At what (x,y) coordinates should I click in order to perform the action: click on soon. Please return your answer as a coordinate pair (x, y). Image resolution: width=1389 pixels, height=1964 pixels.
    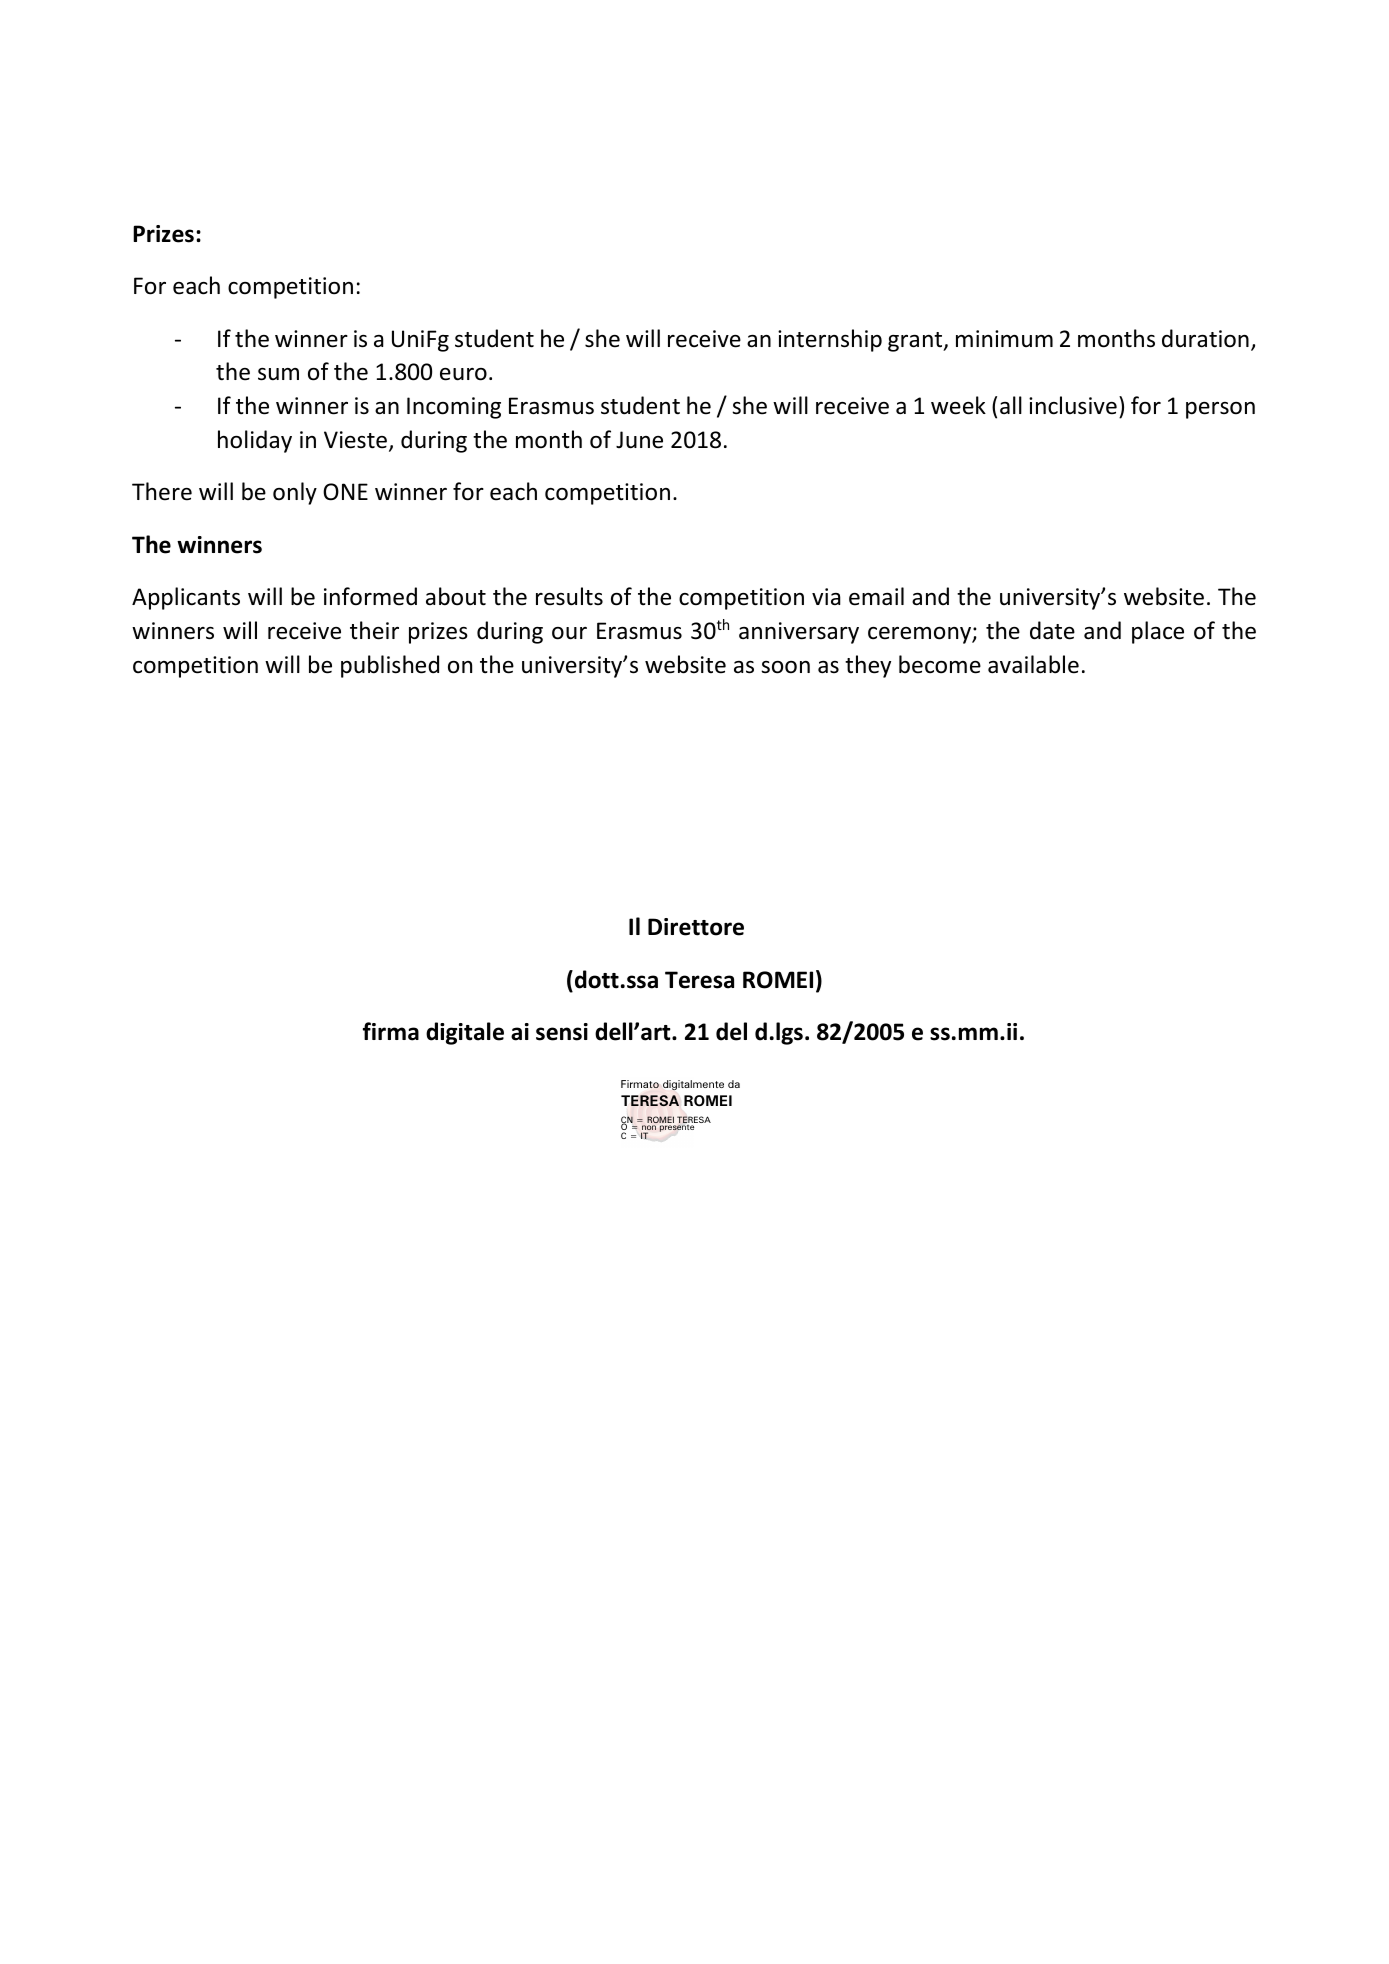
    Looking at the image, I should click on (785, 667).
